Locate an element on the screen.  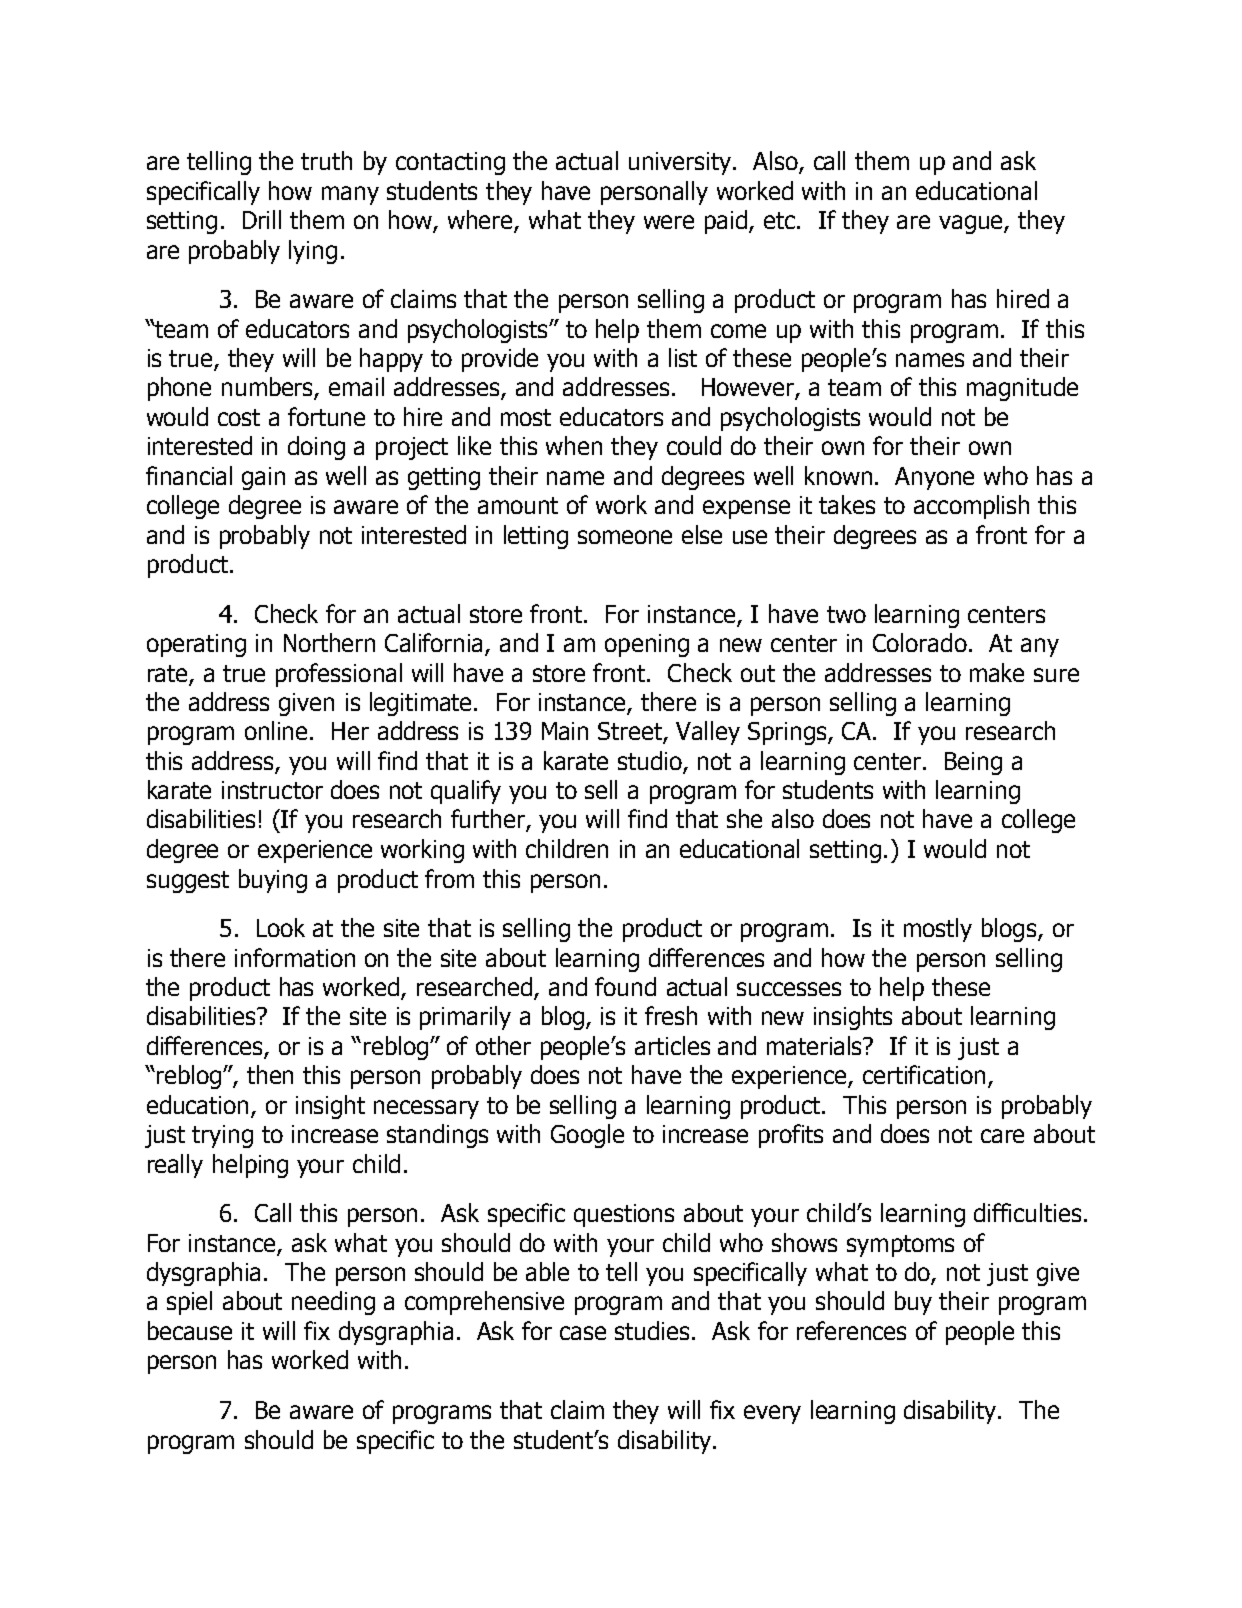
instructor is located at coordinates (272, 790).
